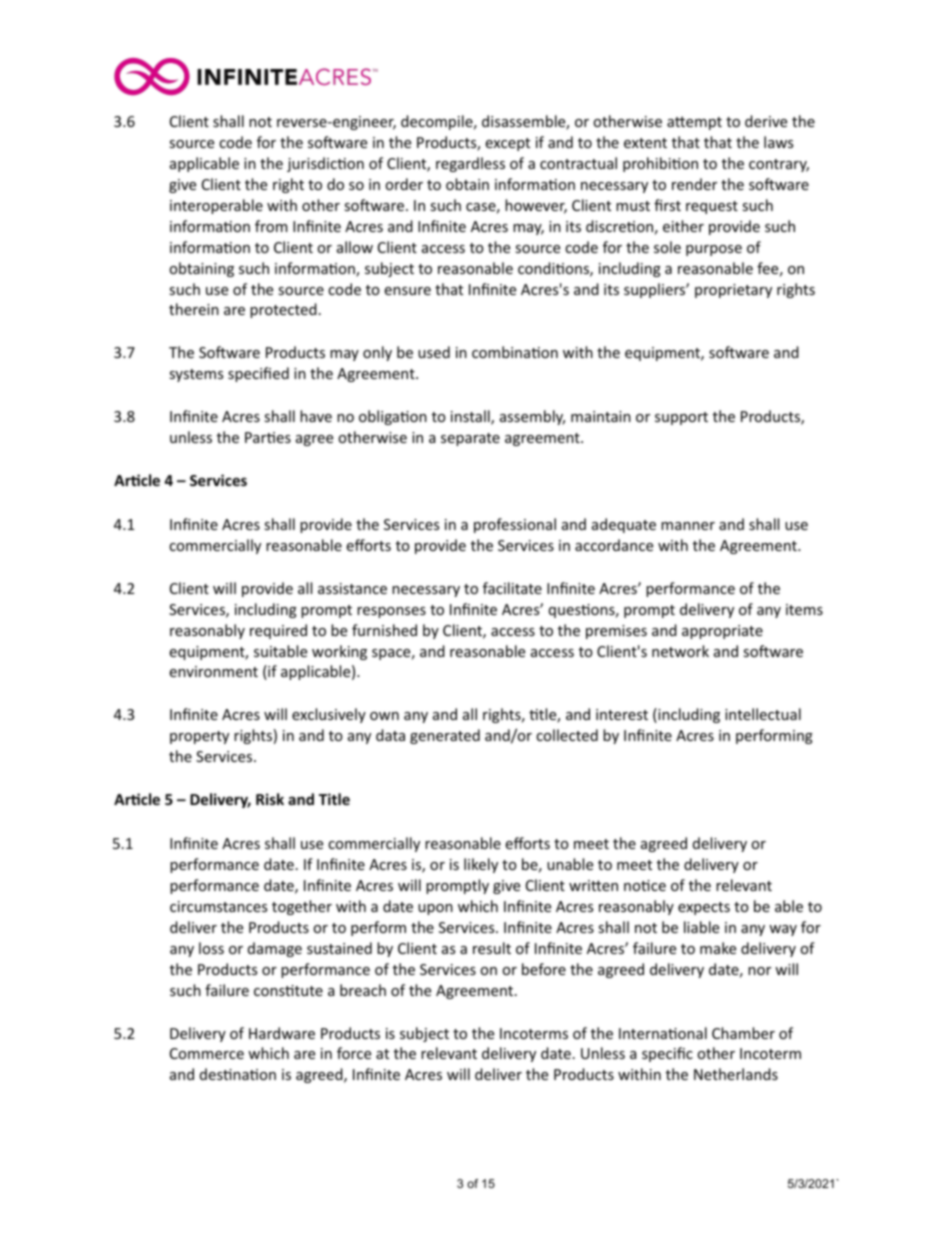  Describe the element at coordinates (481, 865) in the screenshot. I see `likely` at that location.
